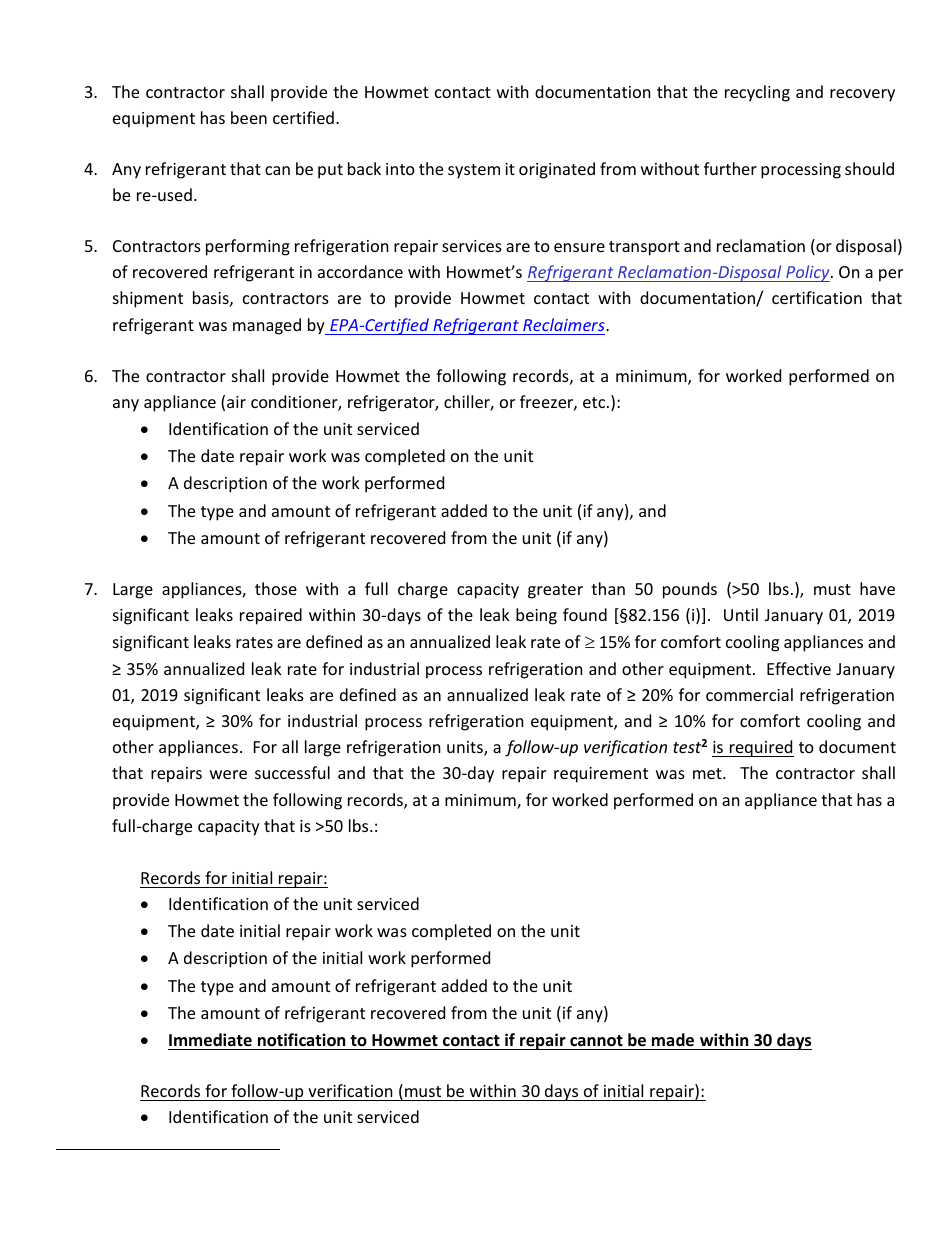 This screenshot has height=1233, width=952. What do you see at coordinates (228, 774) in the screenshot?
I see `were` at bounding box center [228, 774].
